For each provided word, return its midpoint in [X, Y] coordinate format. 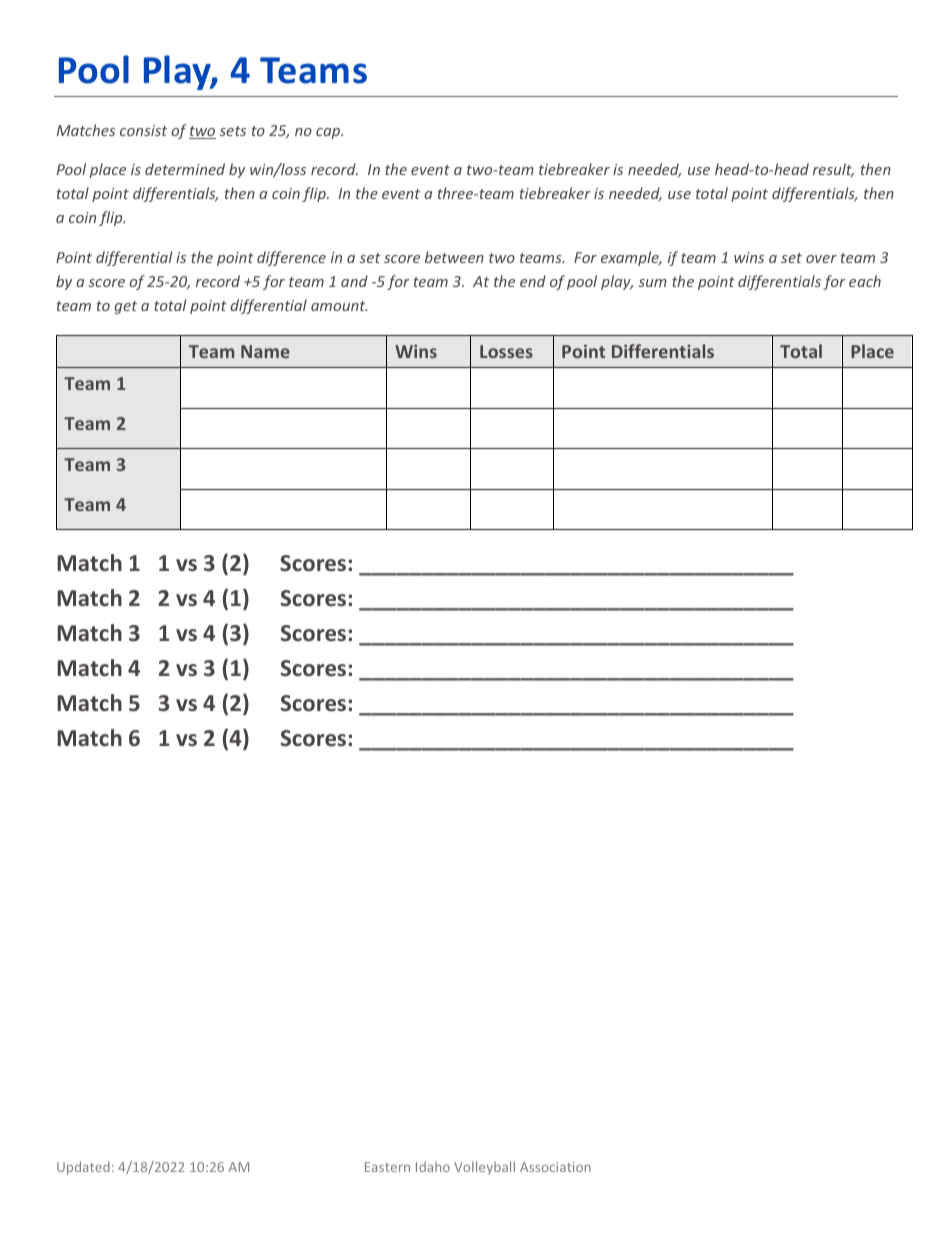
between [454, 257]
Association [555, 1167]
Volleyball [484, 1168]
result [833, 170]
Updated [83, 1168]
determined [185, 169]
